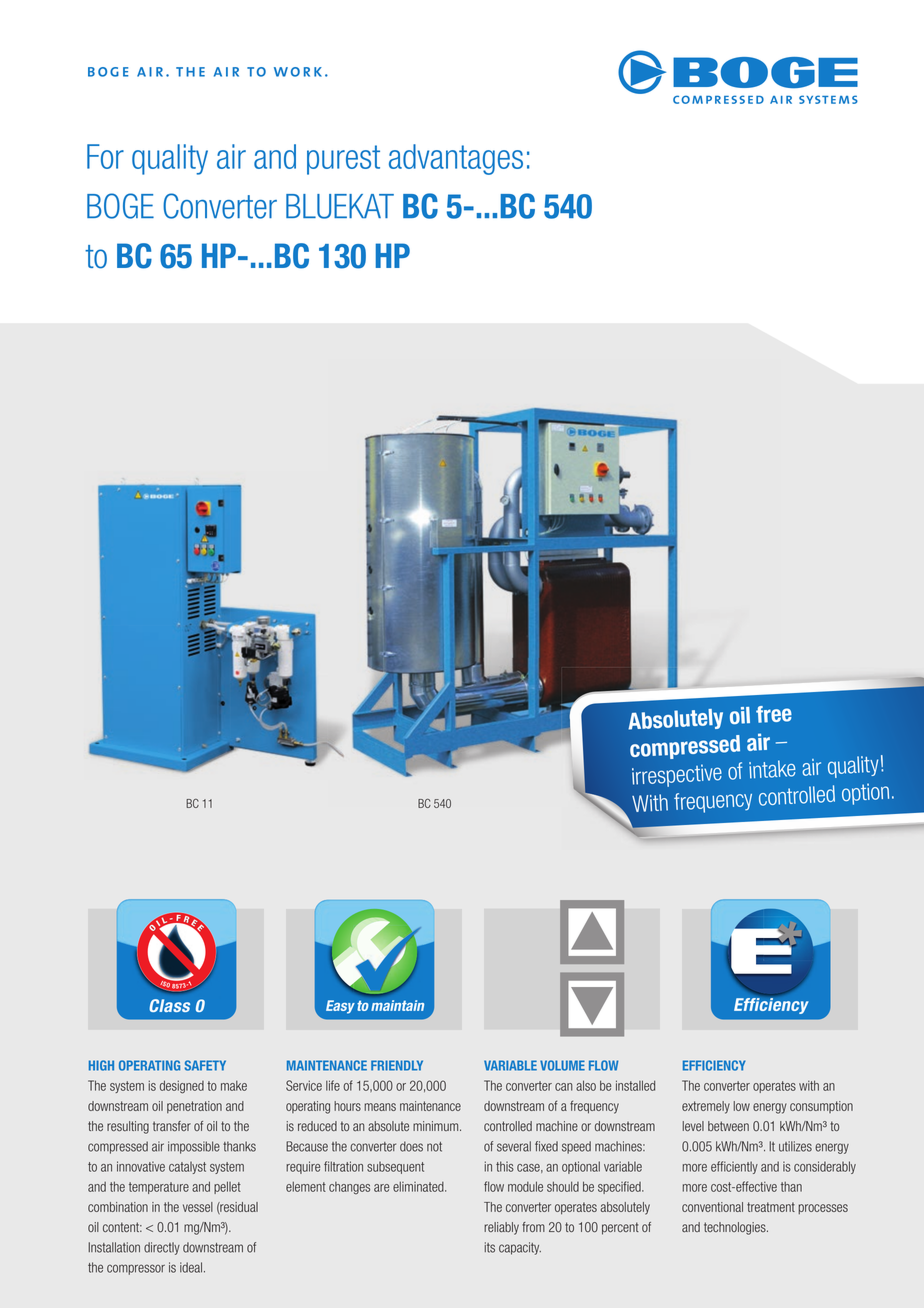  What do you see at coordinates (205, 1065) in the screenshot?
I see `SAFETY` at bounding box center [205, 1065].
